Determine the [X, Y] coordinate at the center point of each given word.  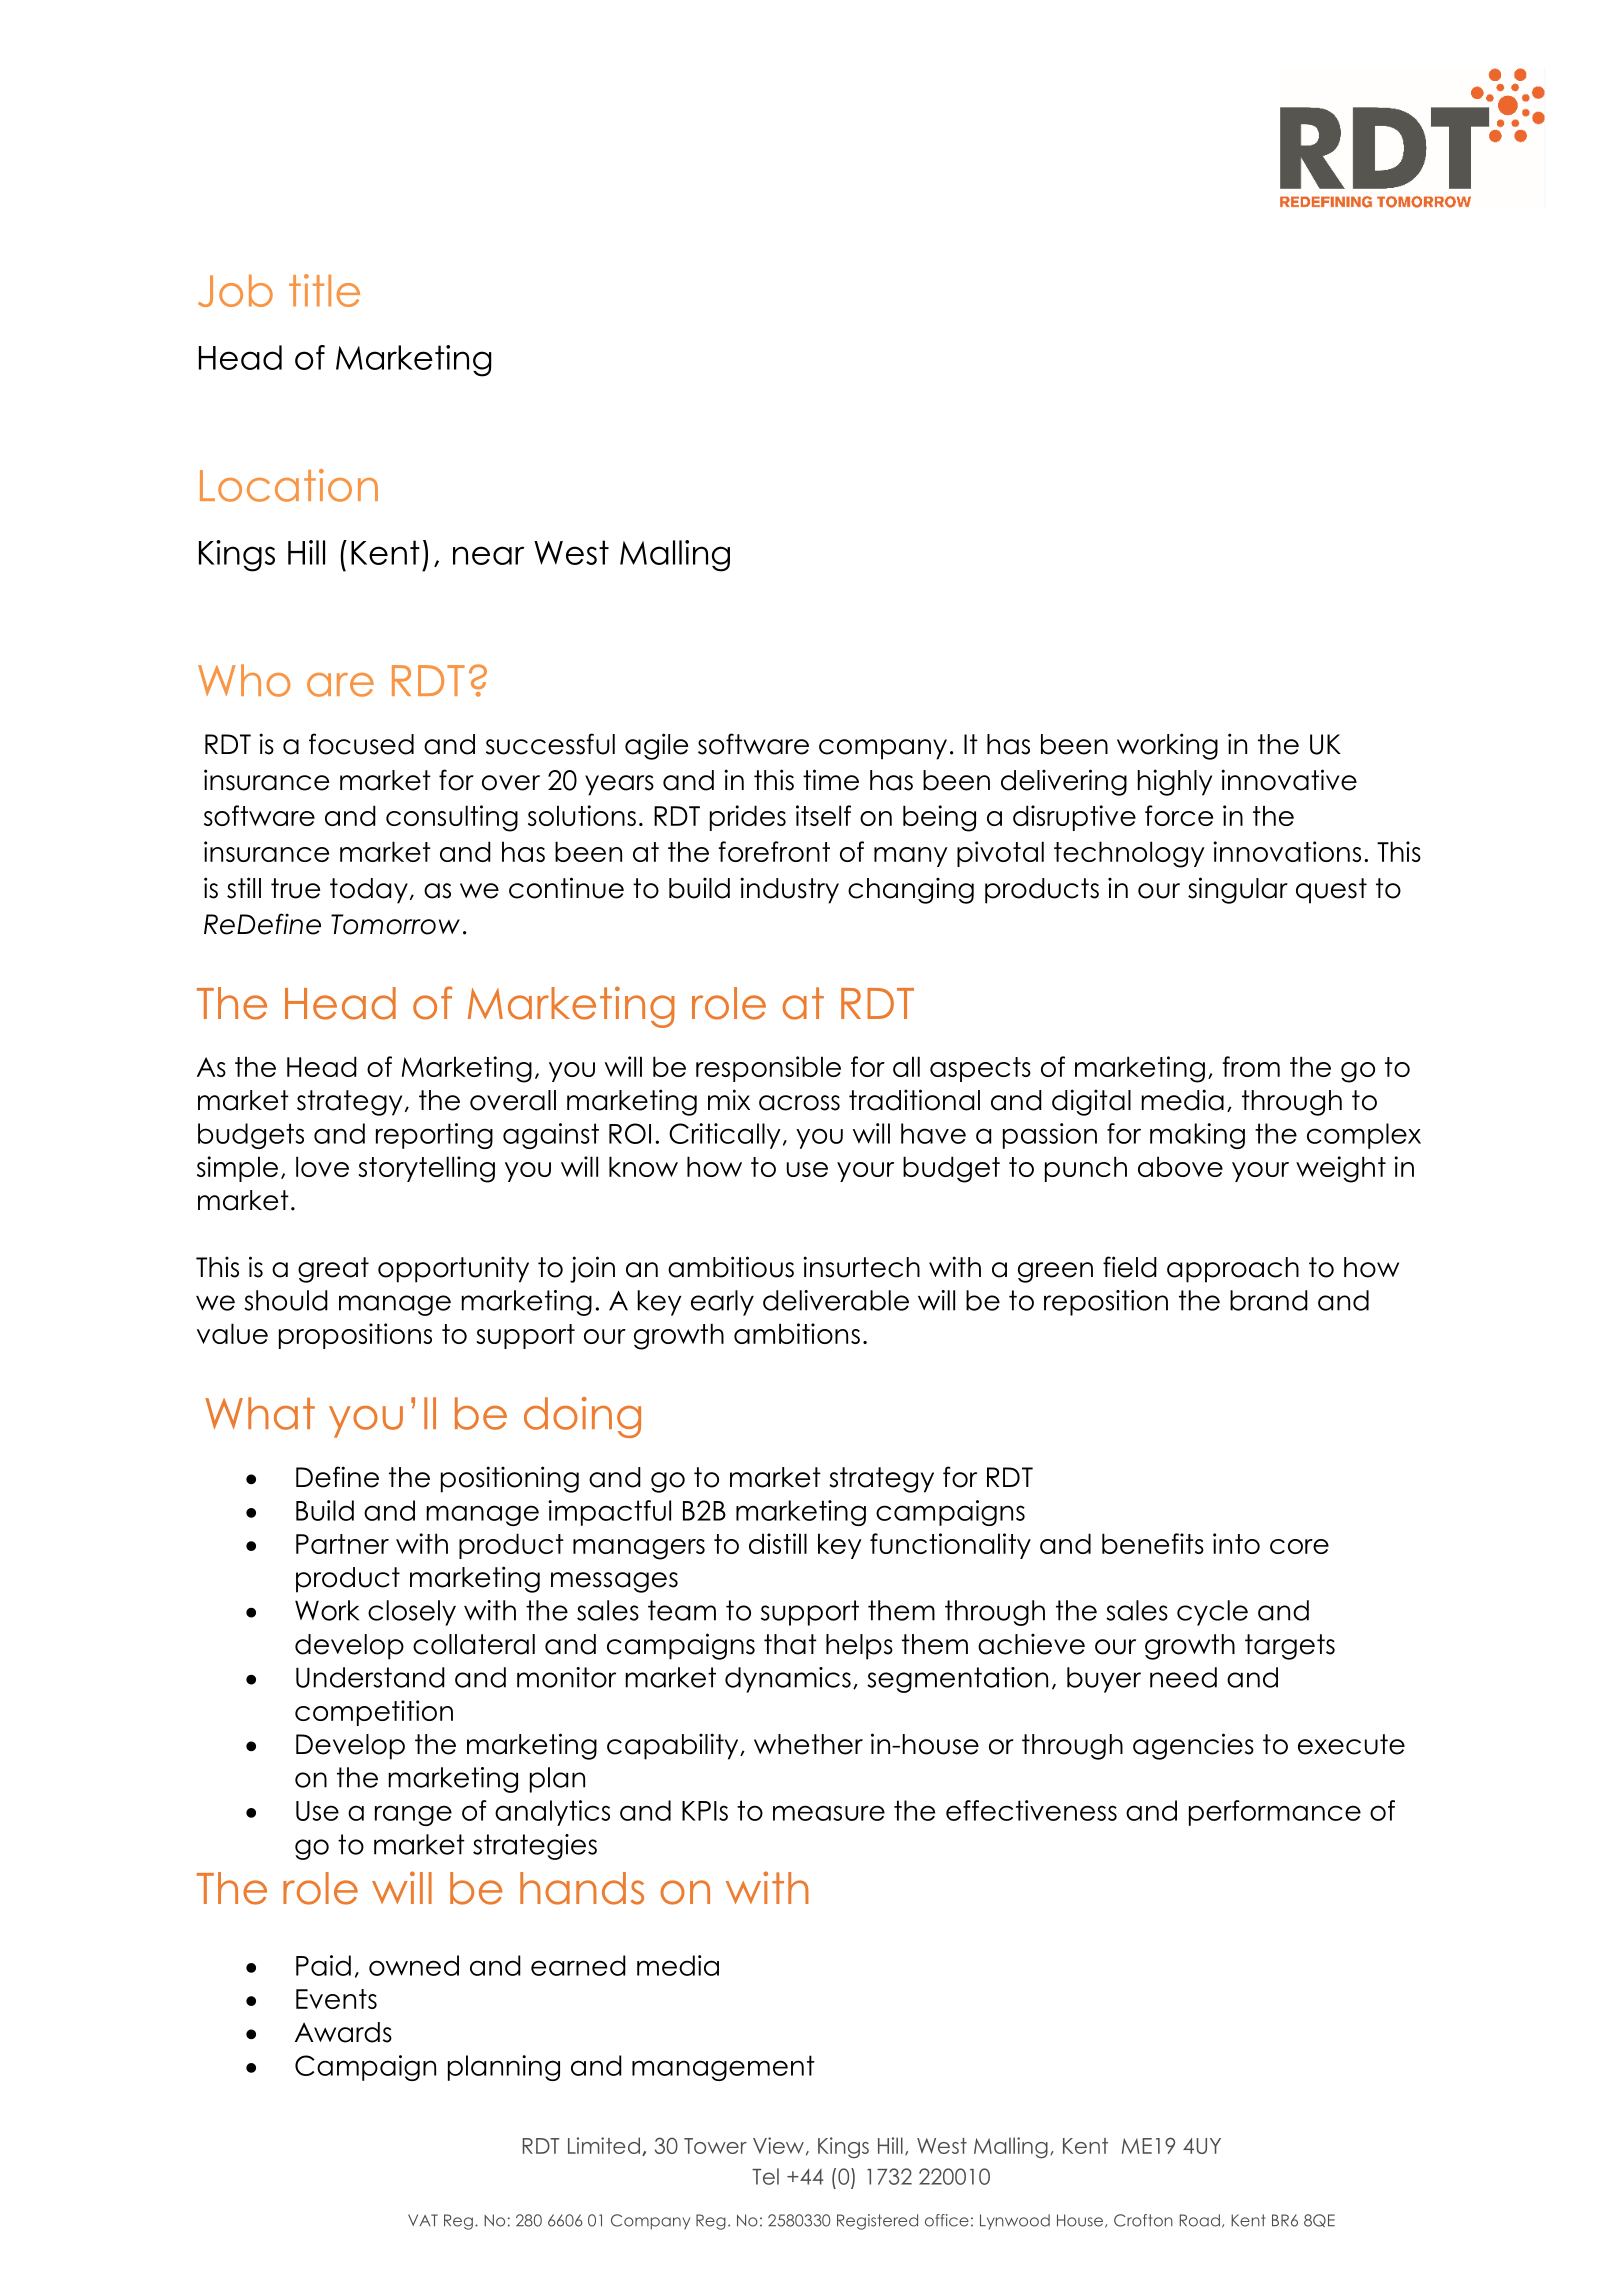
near [488, 555]
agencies [1193, 1746]
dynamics [788, 1680]
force [1179, 815]
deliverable [836, 1300]
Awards [343, 2032]
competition [374, 1713]
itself [823, 815]
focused [361, 744]
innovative [1289, 780]
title [324, 290]
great [333, 1270]
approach [1233, 1270]
